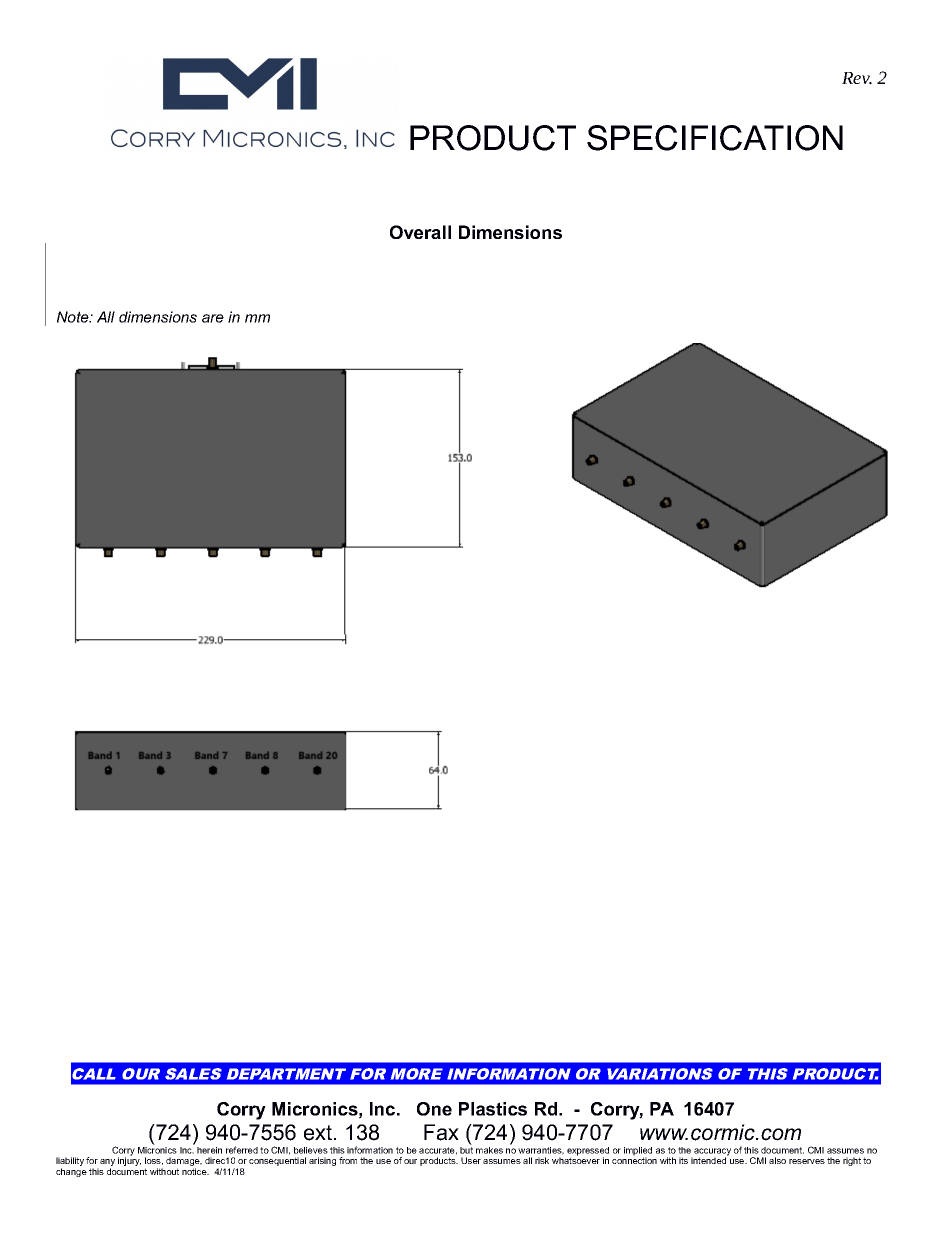 The image size is (952, 1233). Describe the element at coordinates (857, 78) in the screenshot. I see `Rev` at that location.
